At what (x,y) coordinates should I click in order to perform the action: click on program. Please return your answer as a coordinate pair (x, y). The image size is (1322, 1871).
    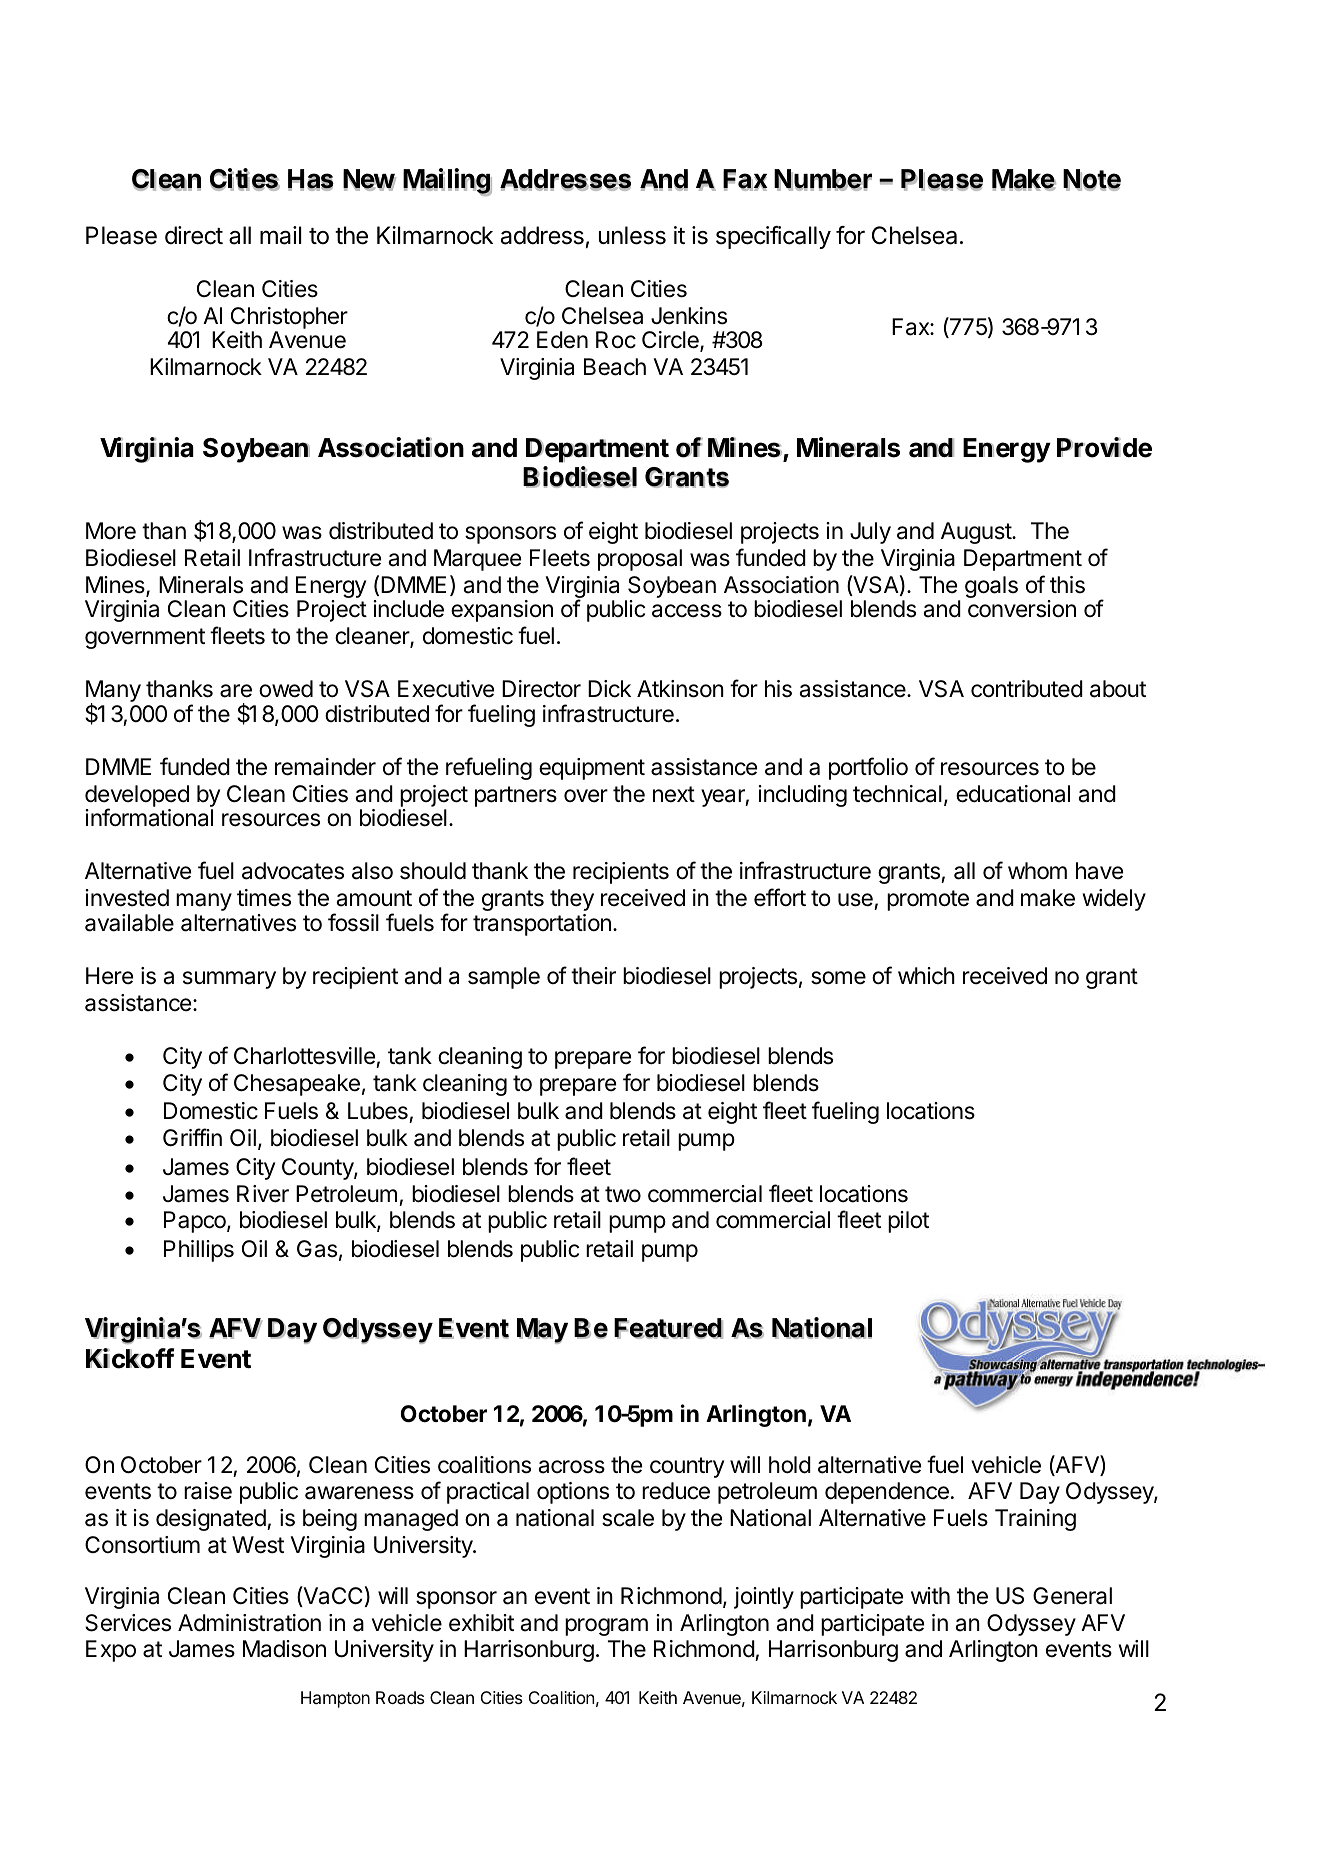
    Looking at the image, I should click on (606, 1627).
